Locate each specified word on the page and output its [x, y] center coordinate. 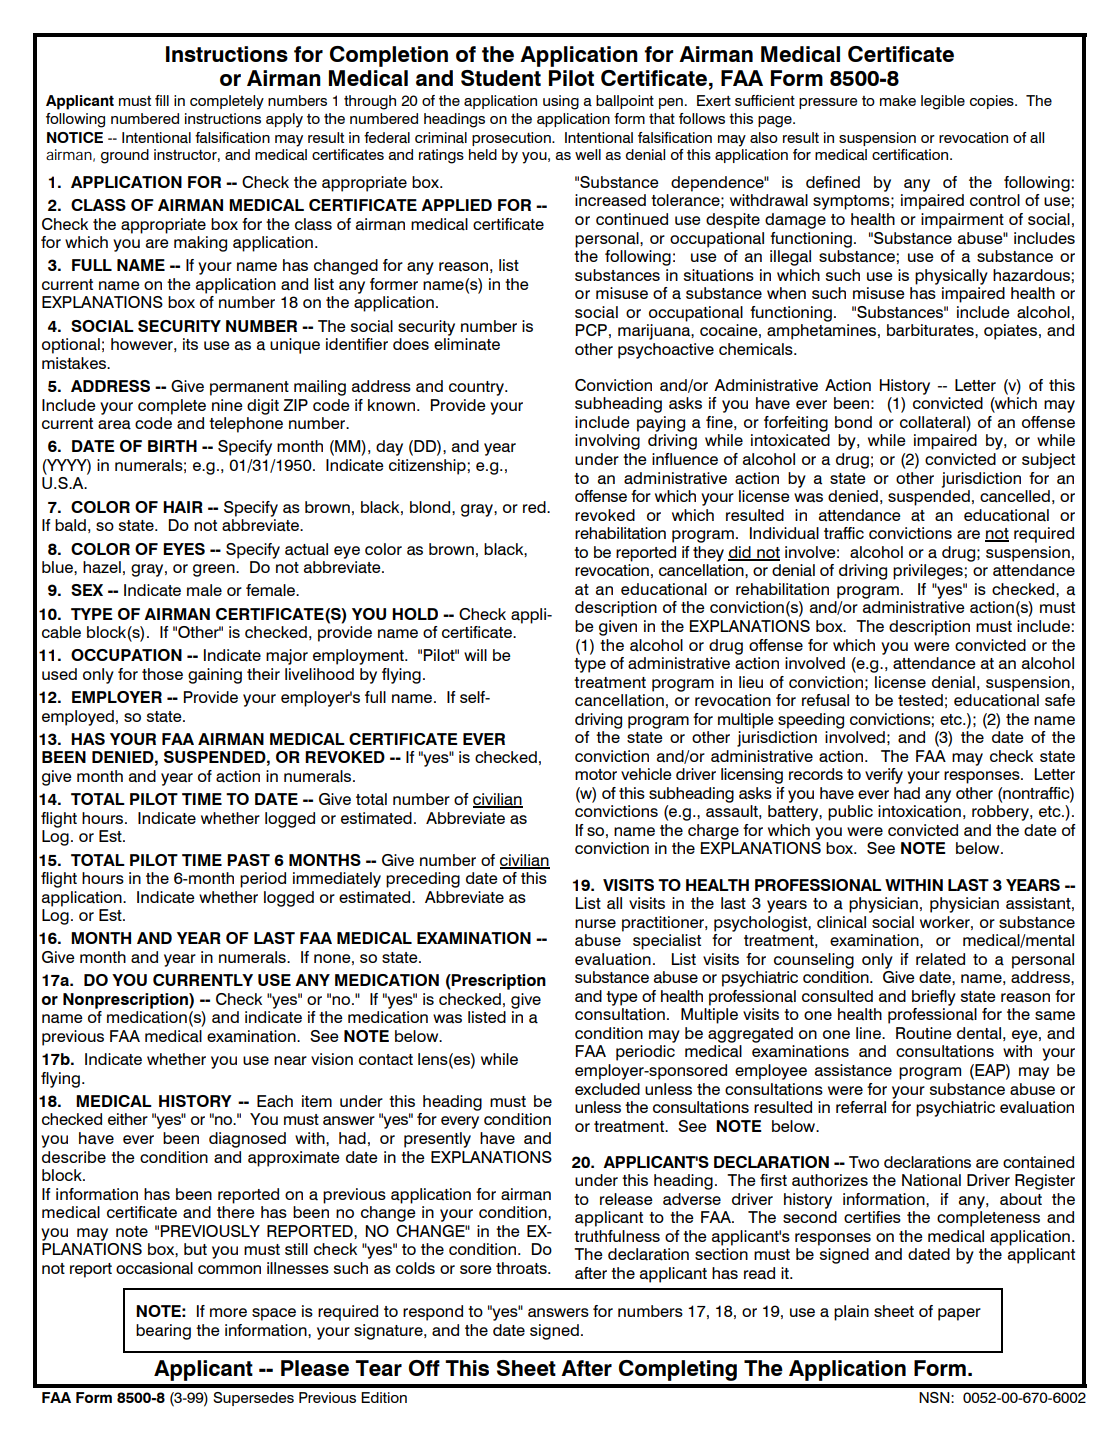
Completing [678, 1370]
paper [959, 1314]
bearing [163, 1332]
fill [162, 100]
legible [943, 102]
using [561, 102]
